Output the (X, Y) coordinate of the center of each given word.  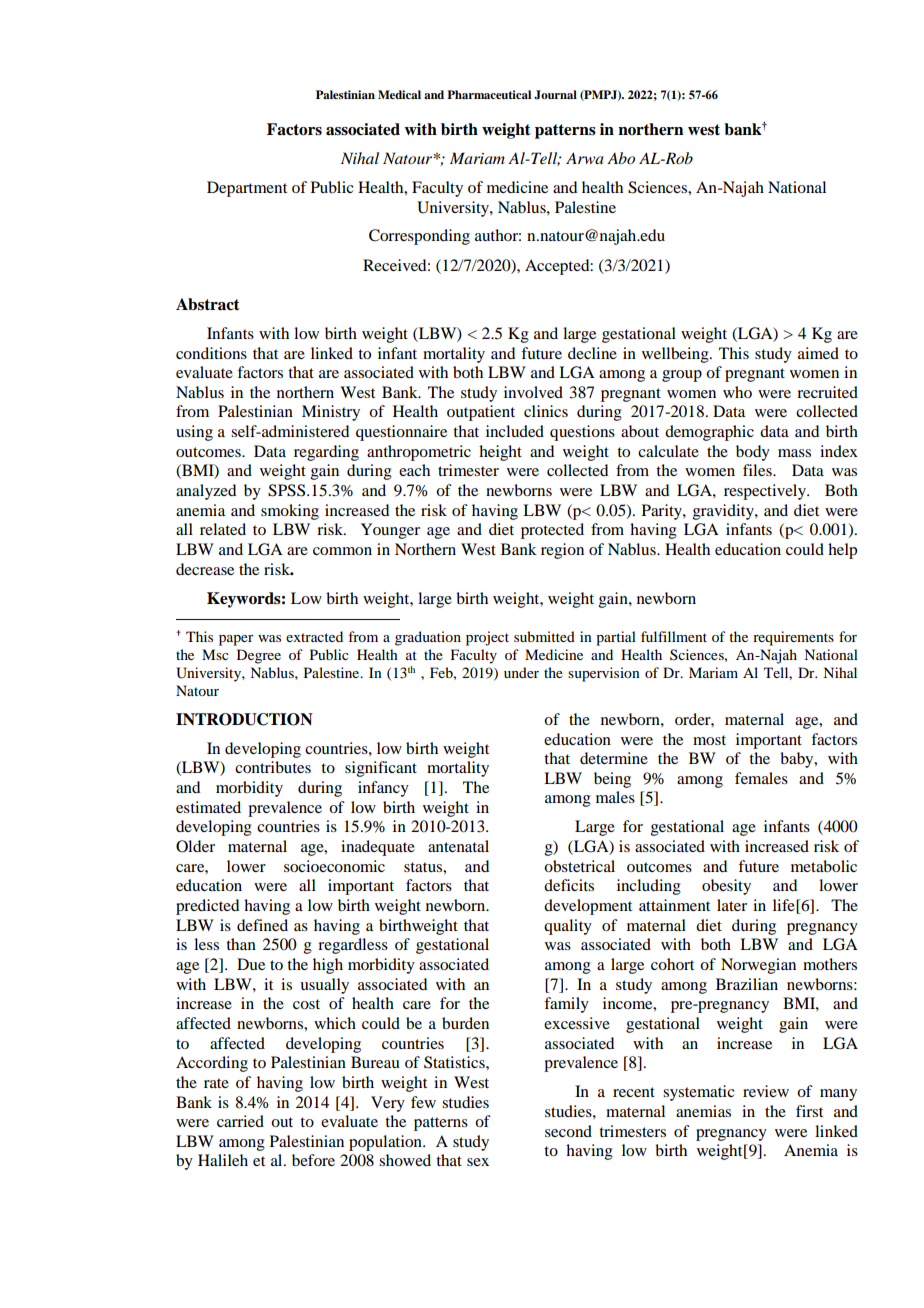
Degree (259, 656)
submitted (544, 636)
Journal (555, 95)
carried (240, 1121)
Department (247, 189)
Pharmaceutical (489, 94)
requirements (793, 638)
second (568, 1131)
